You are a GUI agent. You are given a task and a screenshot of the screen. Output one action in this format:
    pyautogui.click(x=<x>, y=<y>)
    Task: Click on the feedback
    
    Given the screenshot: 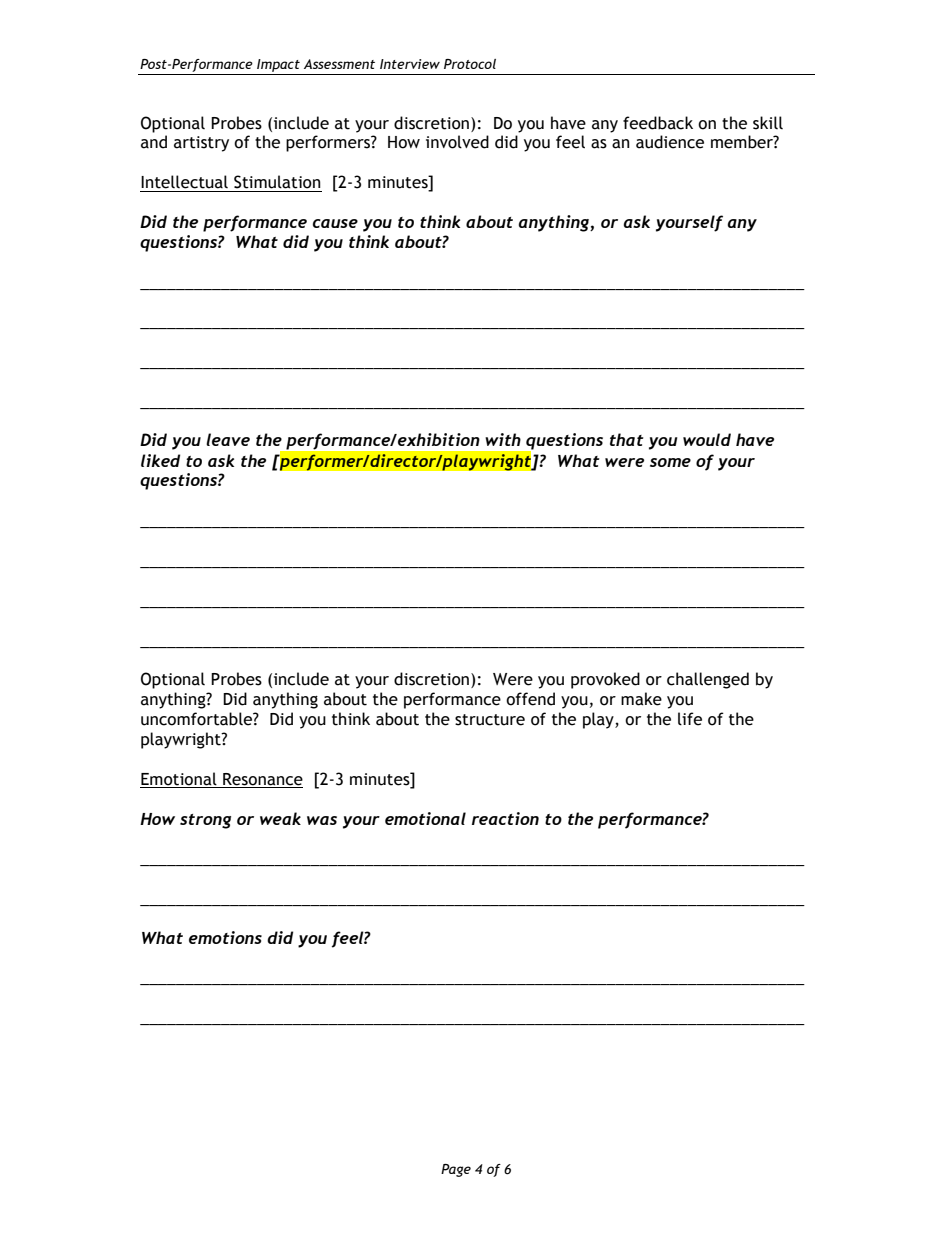 What is the action you would take?
    pyautogui.click(x=658, y=123)
